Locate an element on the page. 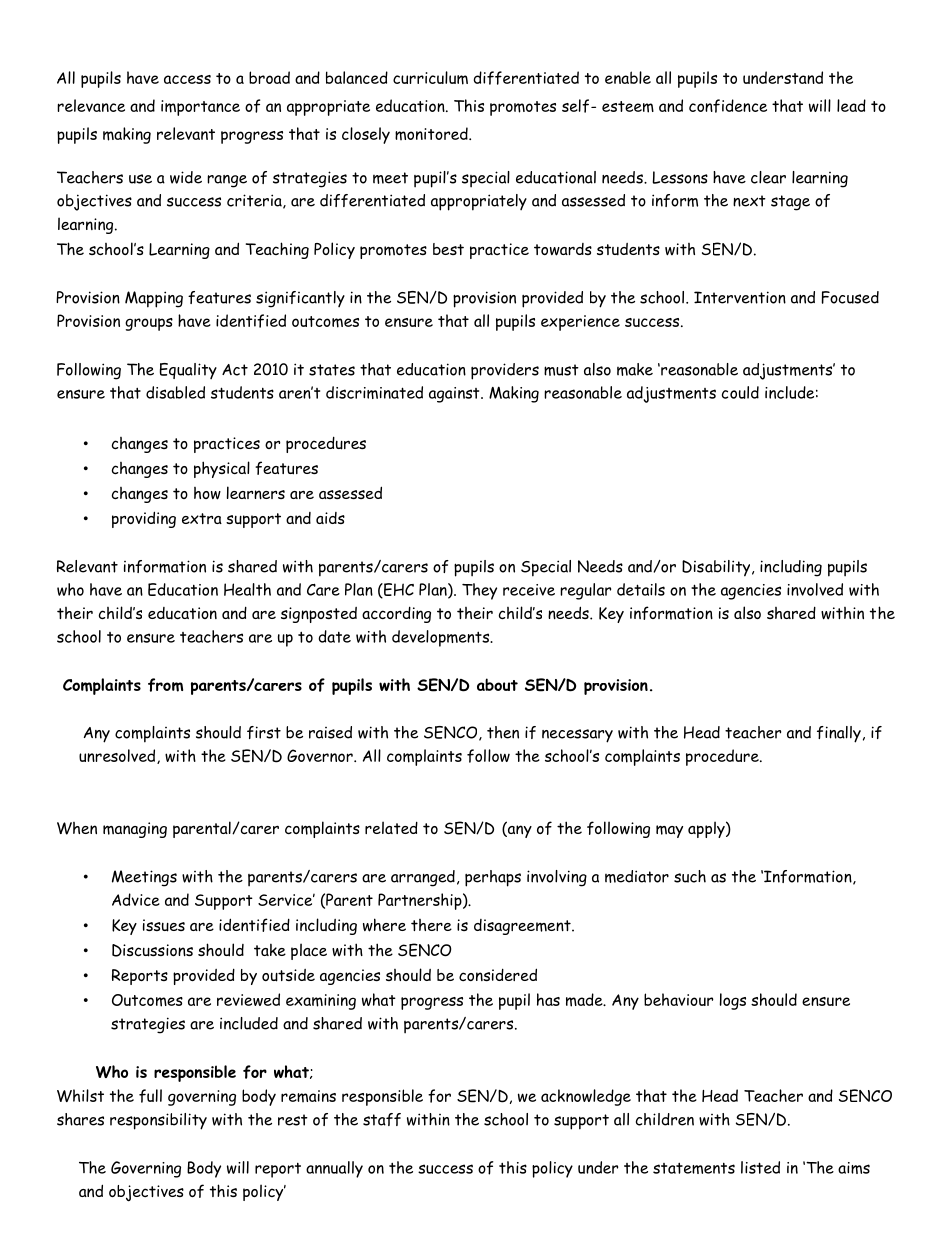  confidence is located at coordinates (728, 106).
